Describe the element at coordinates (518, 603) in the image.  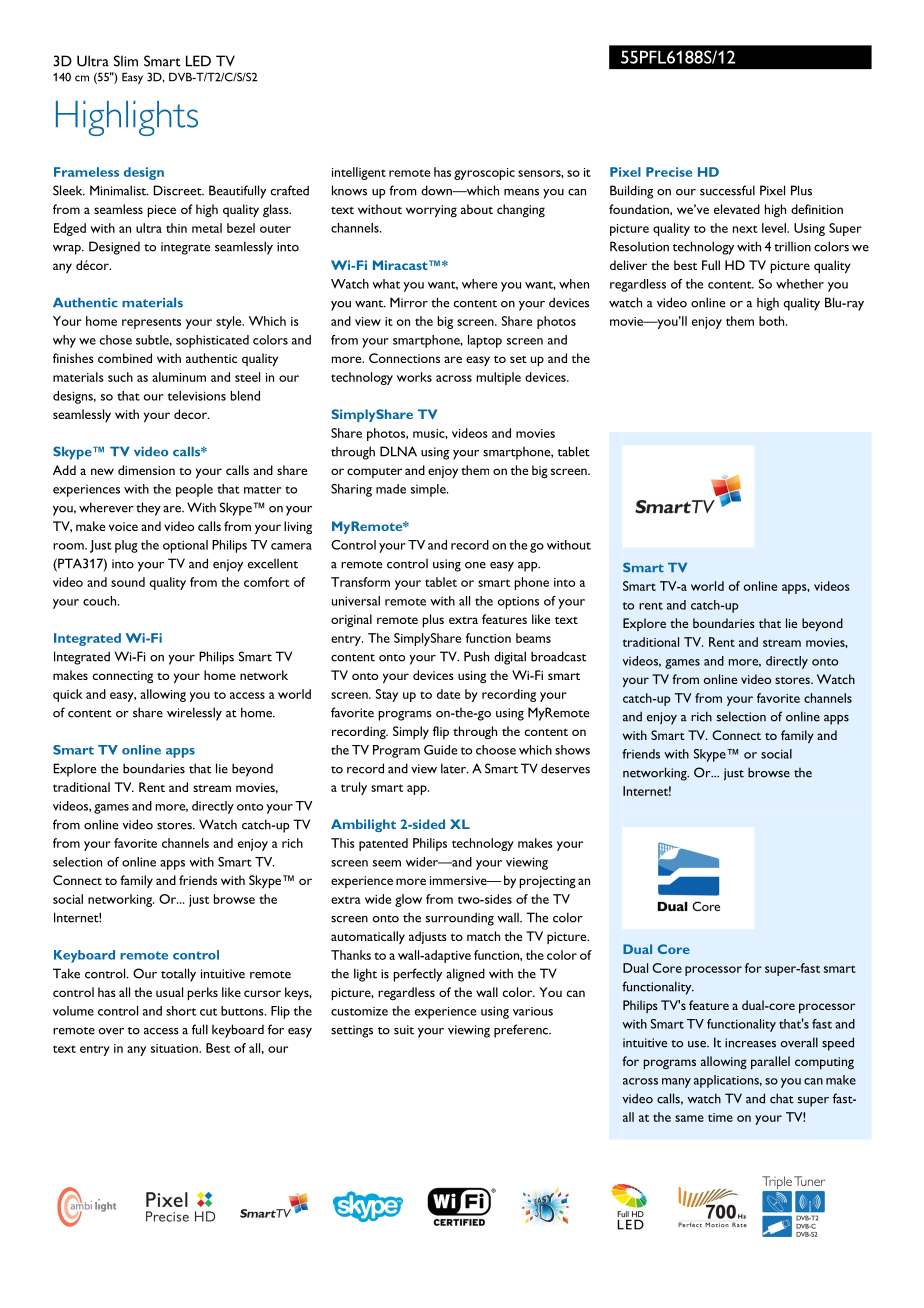
I see `options` at that location.
